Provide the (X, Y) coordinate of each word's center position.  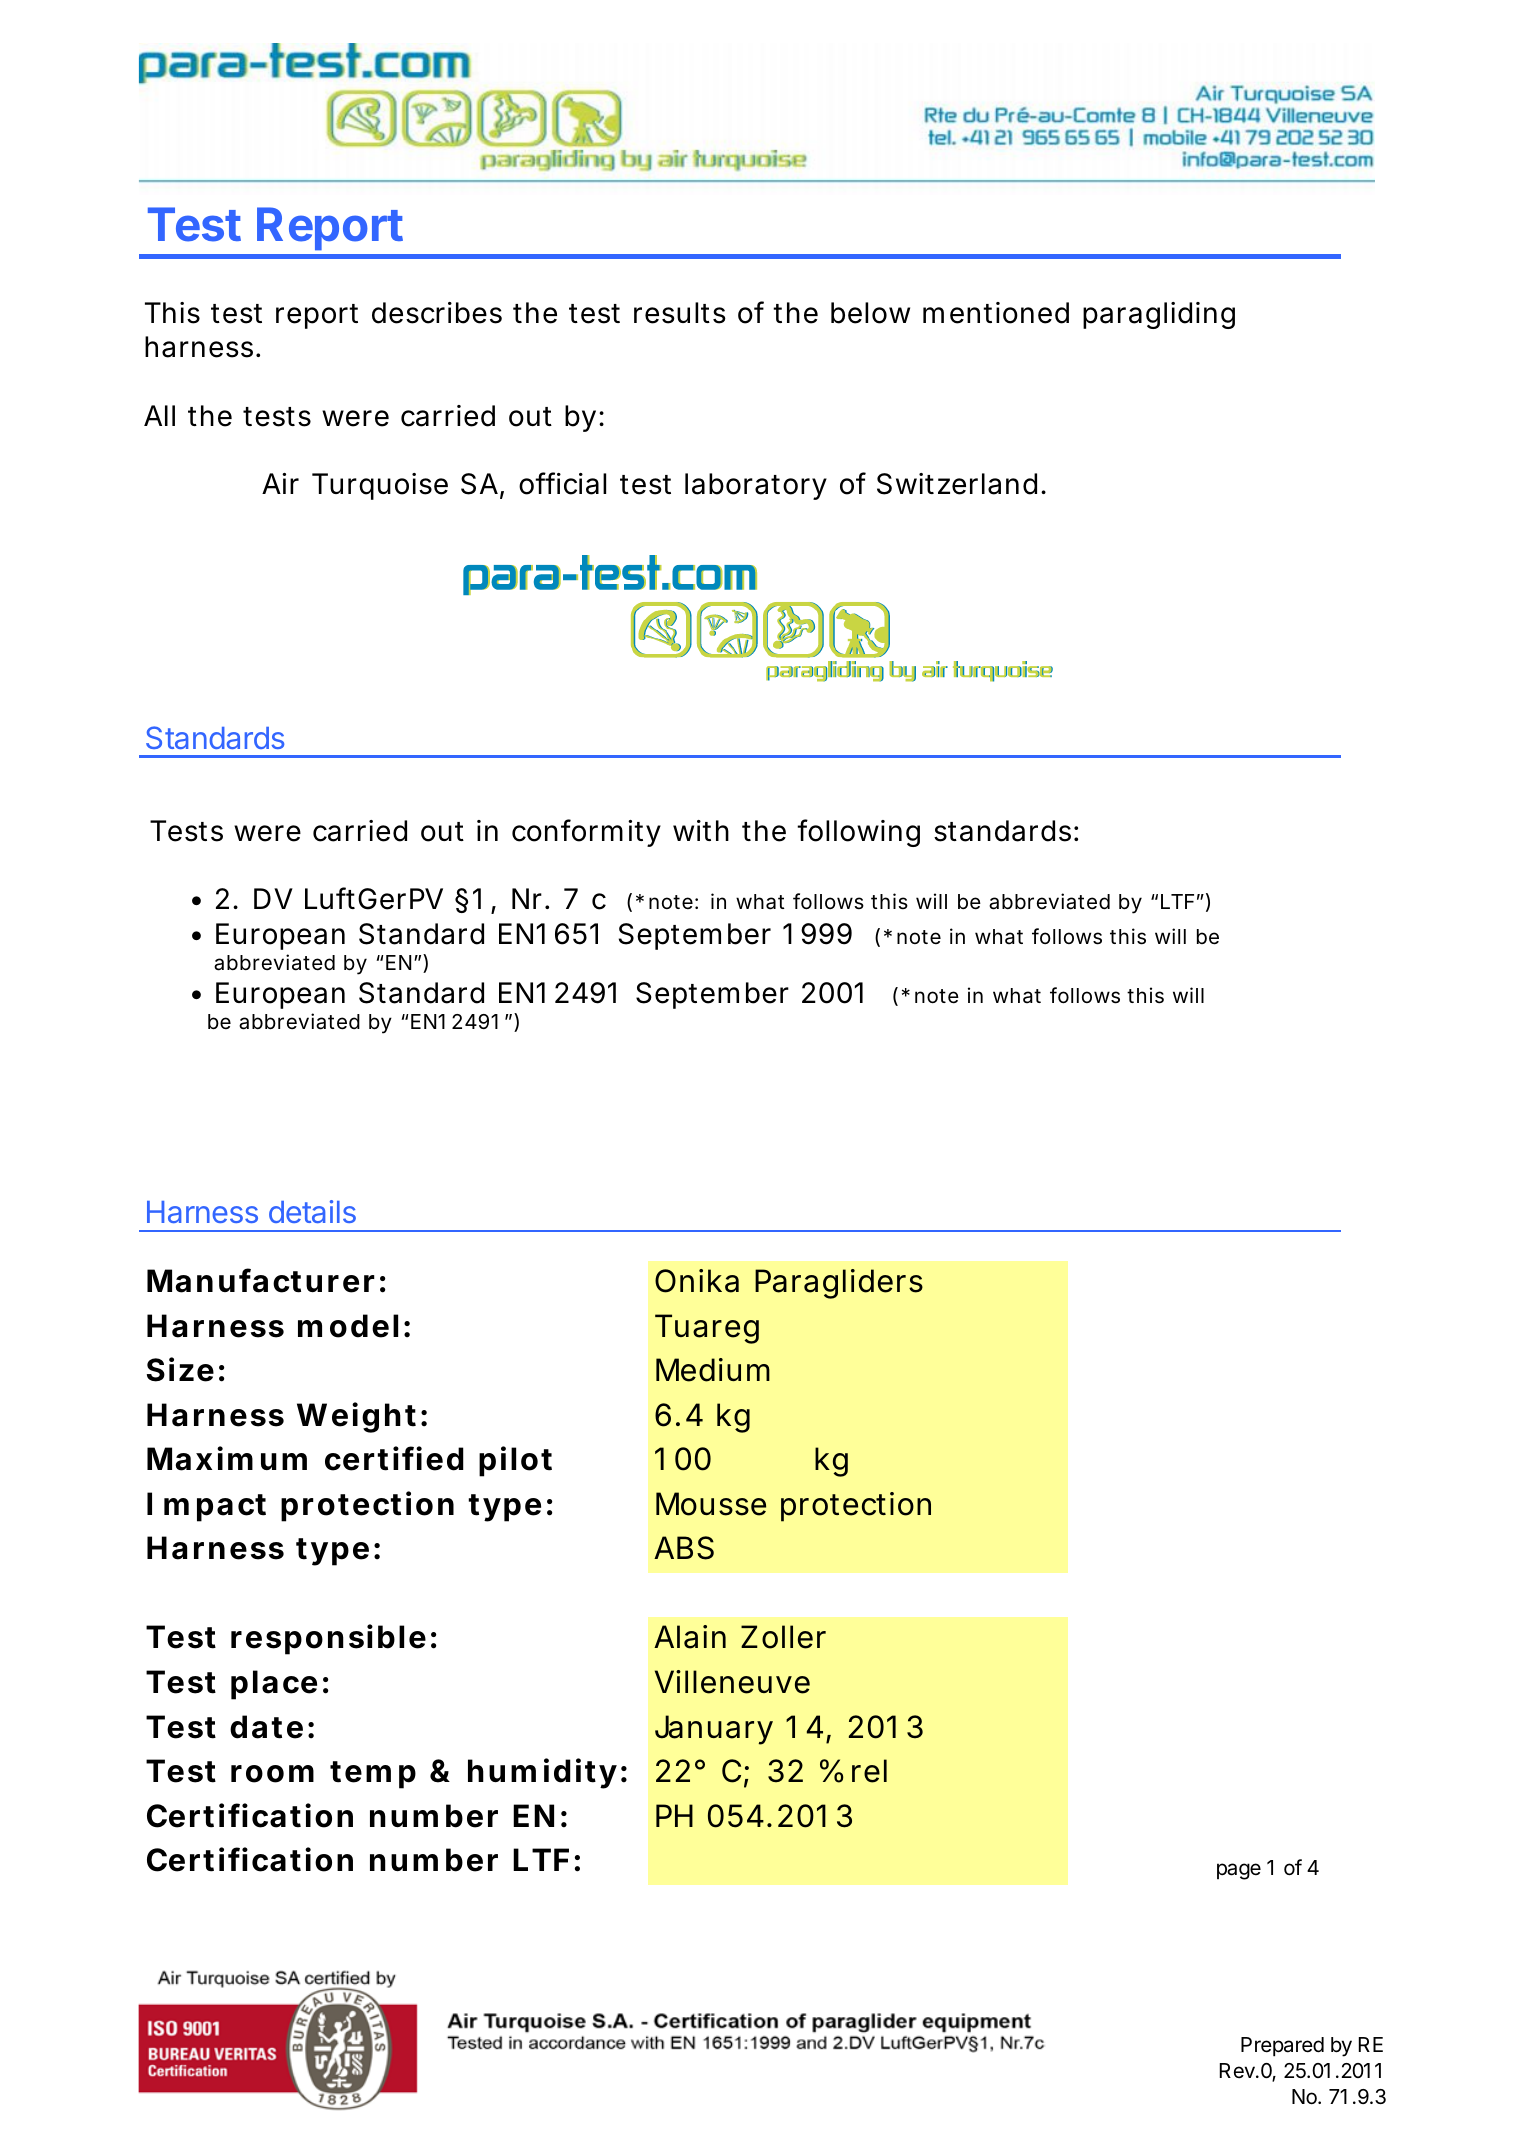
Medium (713, 1370)
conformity (586, 833)
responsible (328, 1639)
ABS (684, 1548)
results (680, 313)
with (701, 830)
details (312, 1211)
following (858, 833)
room (272, 1774)
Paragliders (839, 1284)
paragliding (1159, 315)
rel (869, 1771)
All (159, 415)
